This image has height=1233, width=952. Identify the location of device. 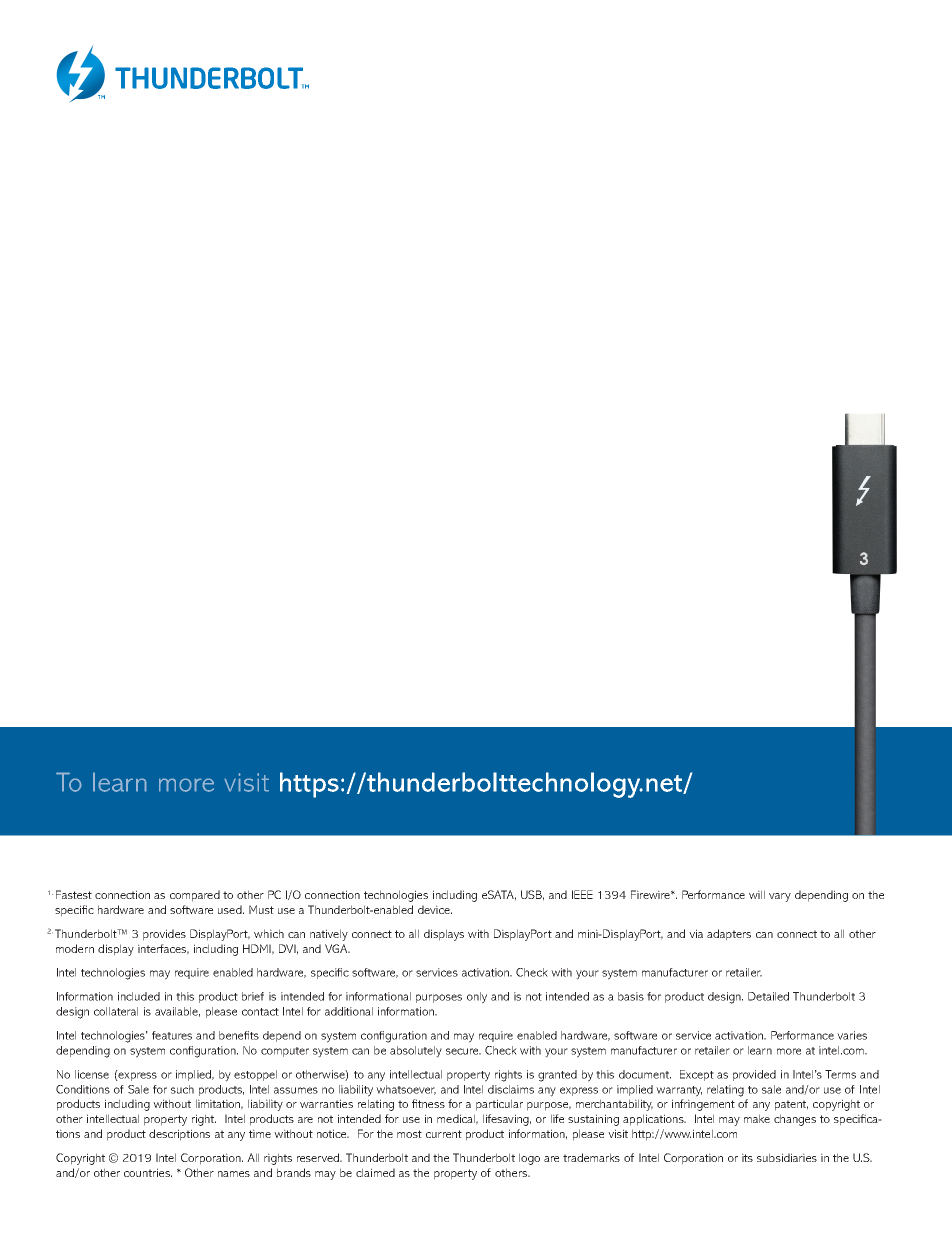
(435, 909).
